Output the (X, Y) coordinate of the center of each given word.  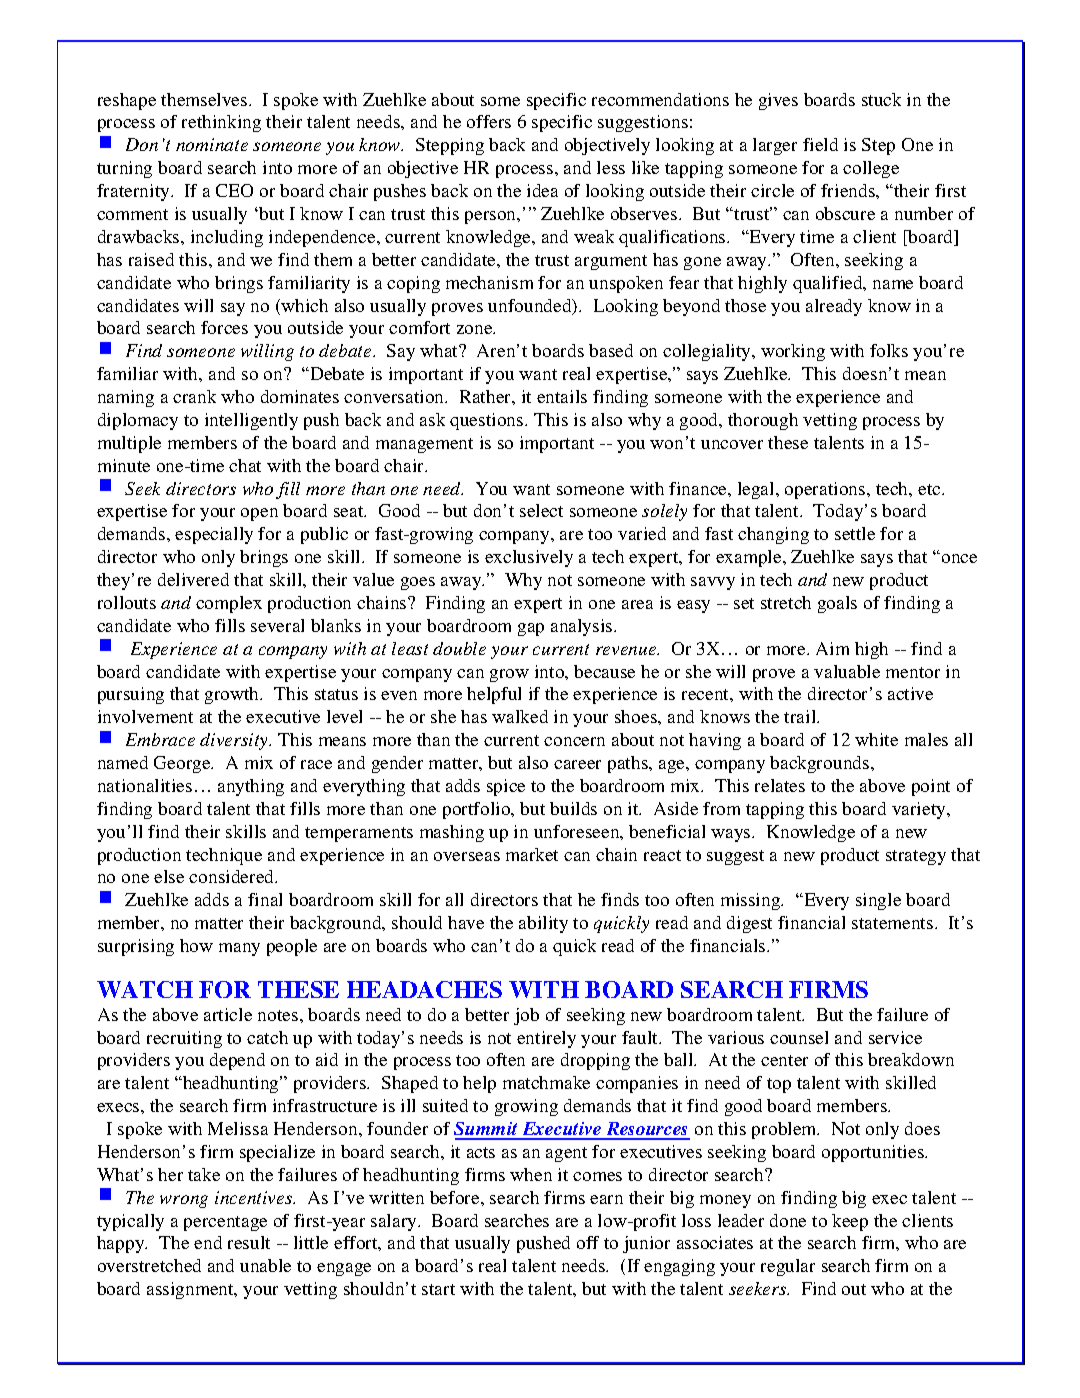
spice (506, 787)
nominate (212, 144)
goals (837, 604)
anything (251, 787)
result (249, 1242)
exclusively (529, 558)
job (526, 1016)
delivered (193, 579)
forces (224, 327)
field (820, 144)
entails (562, 396)
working (793, 352)
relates (780, 785)
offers (489, 121)
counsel (799, 1037)
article (228, 1014)
